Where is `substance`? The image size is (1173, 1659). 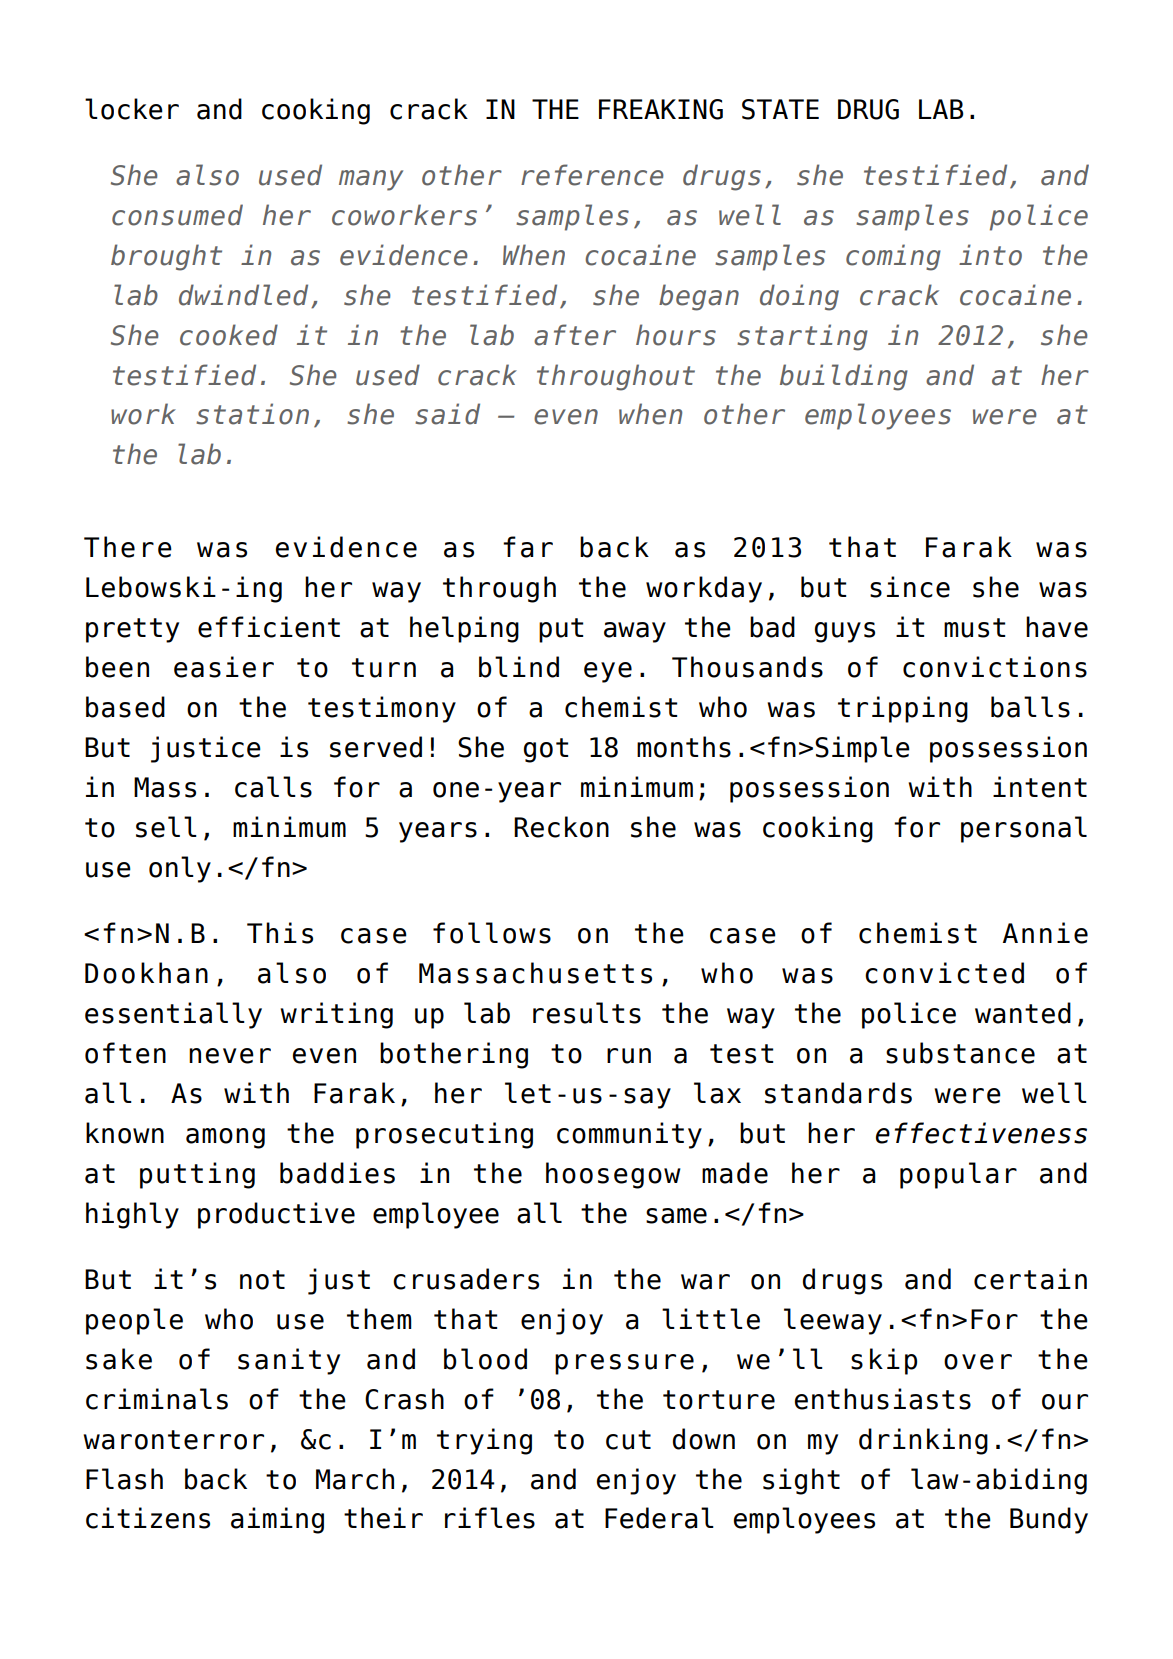 substance is located at coordinates (960, 1053).
